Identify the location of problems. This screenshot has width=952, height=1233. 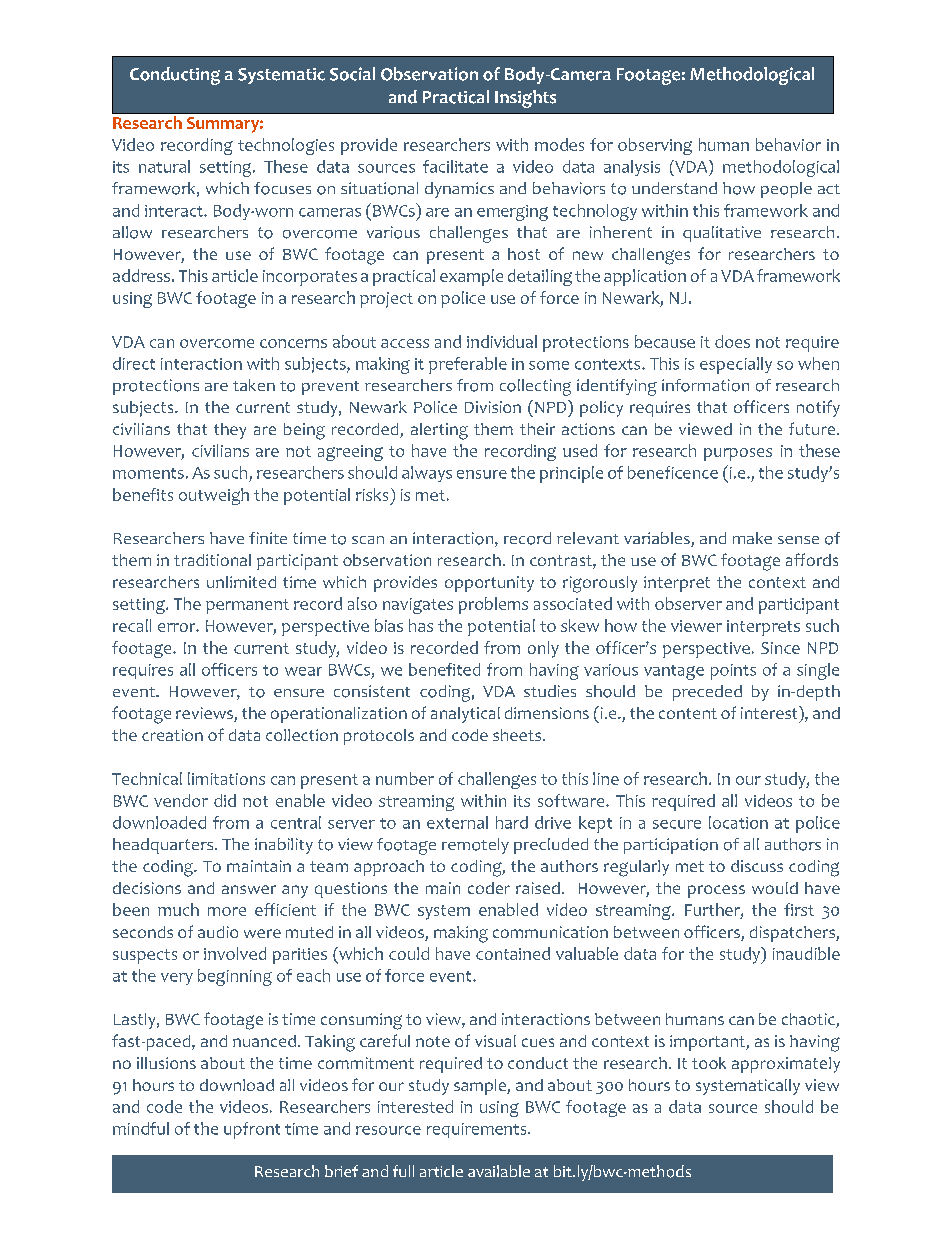
(493, 605).
